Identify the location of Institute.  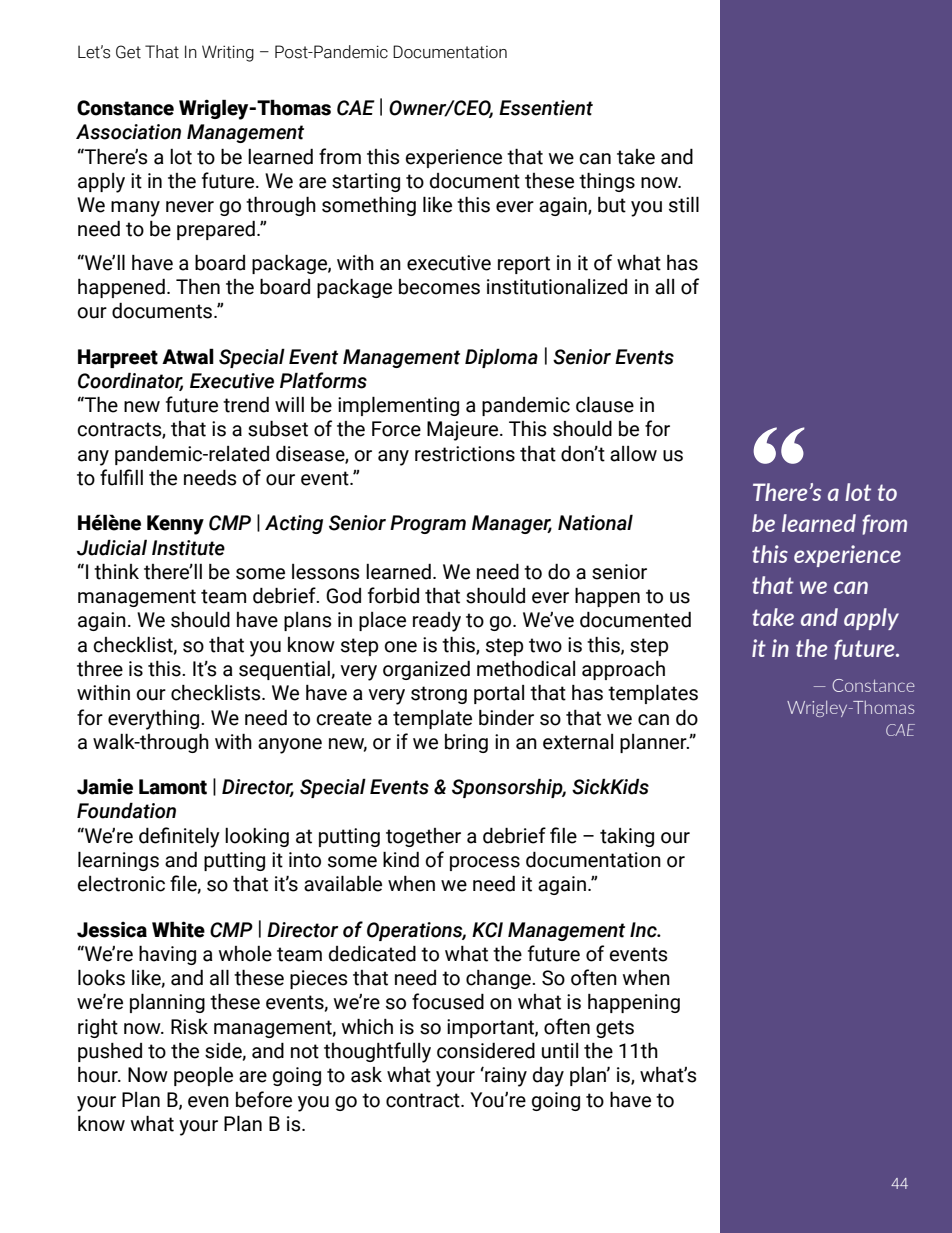
(188, 548).
